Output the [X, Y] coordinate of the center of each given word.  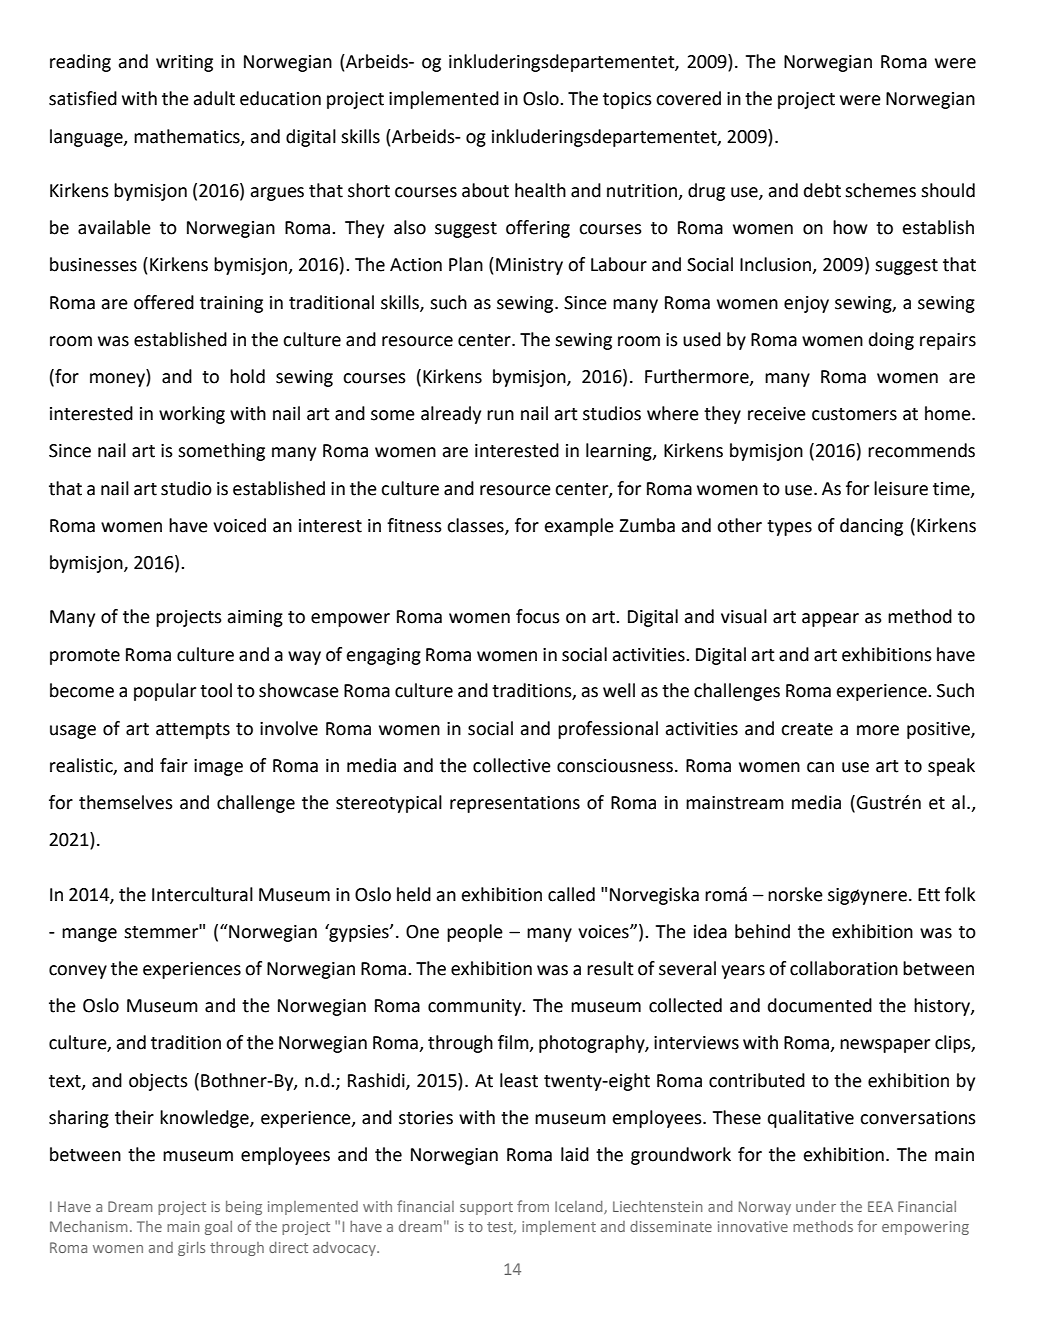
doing [891, 341]
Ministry [529, 266]
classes [476, 526]
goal [218, 1228]
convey [78, 972]
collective [512, 765]
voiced [239, 525]
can [820, 767]
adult [214, 98]
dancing [871, 527]
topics [627, 100]
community [476, 1007]
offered [164, 302]
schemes [880, 190]
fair [174, 765]
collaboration [844, 968]
